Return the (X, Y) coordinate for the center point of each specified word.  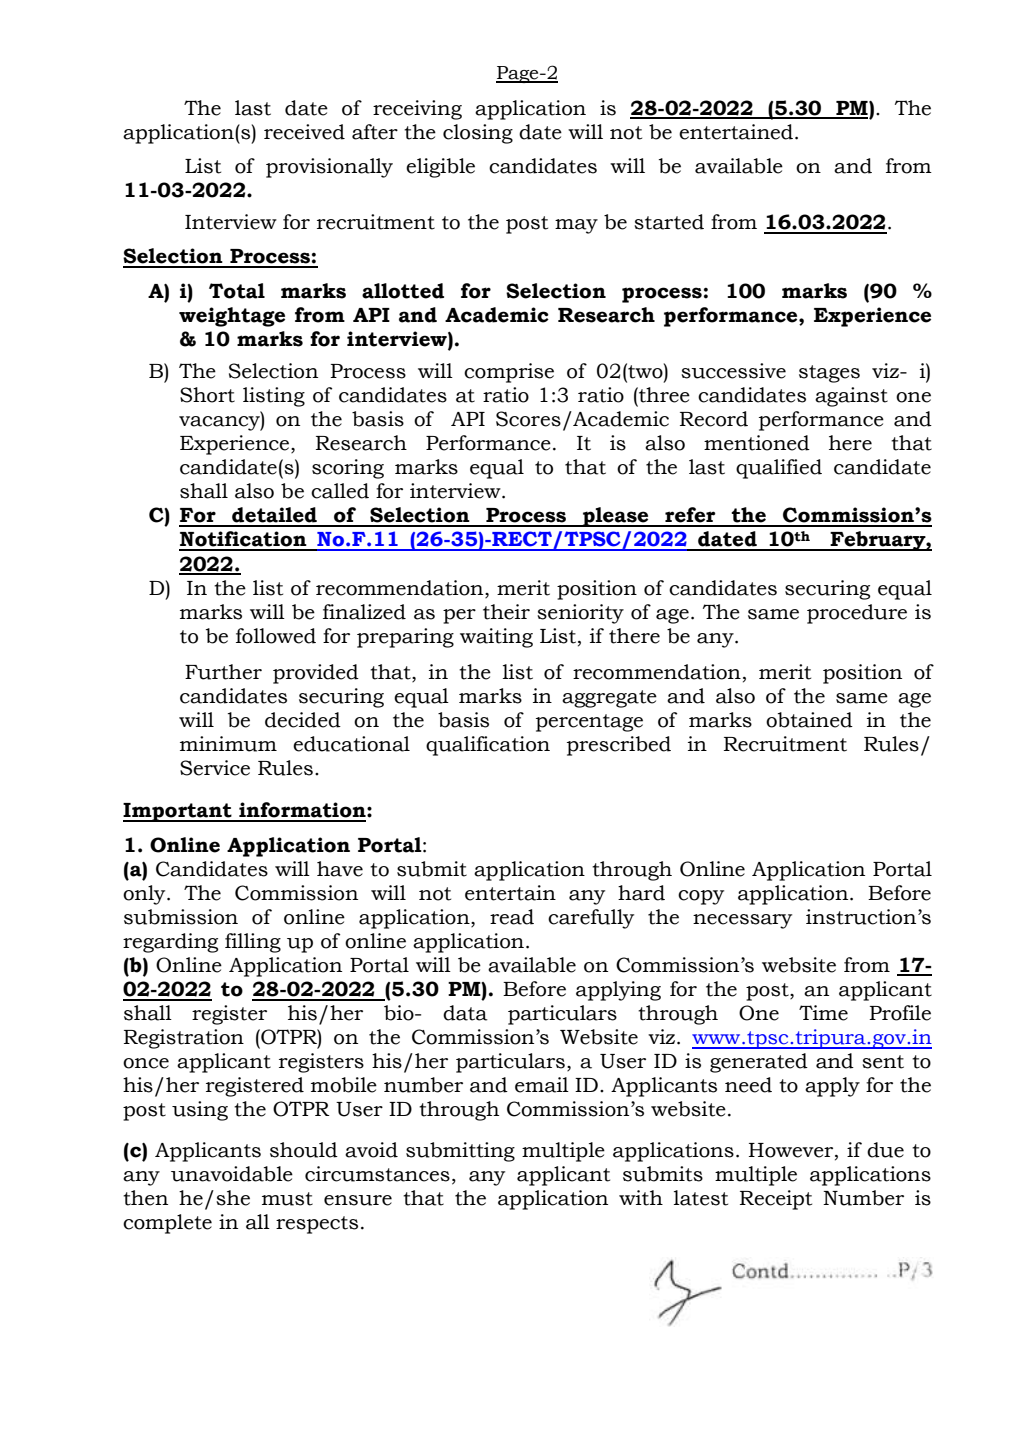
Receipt (776, 1200)
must (287, 1199)
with (641, 1198)
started (669, 222)
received (304, 132)
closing (478, 134)
